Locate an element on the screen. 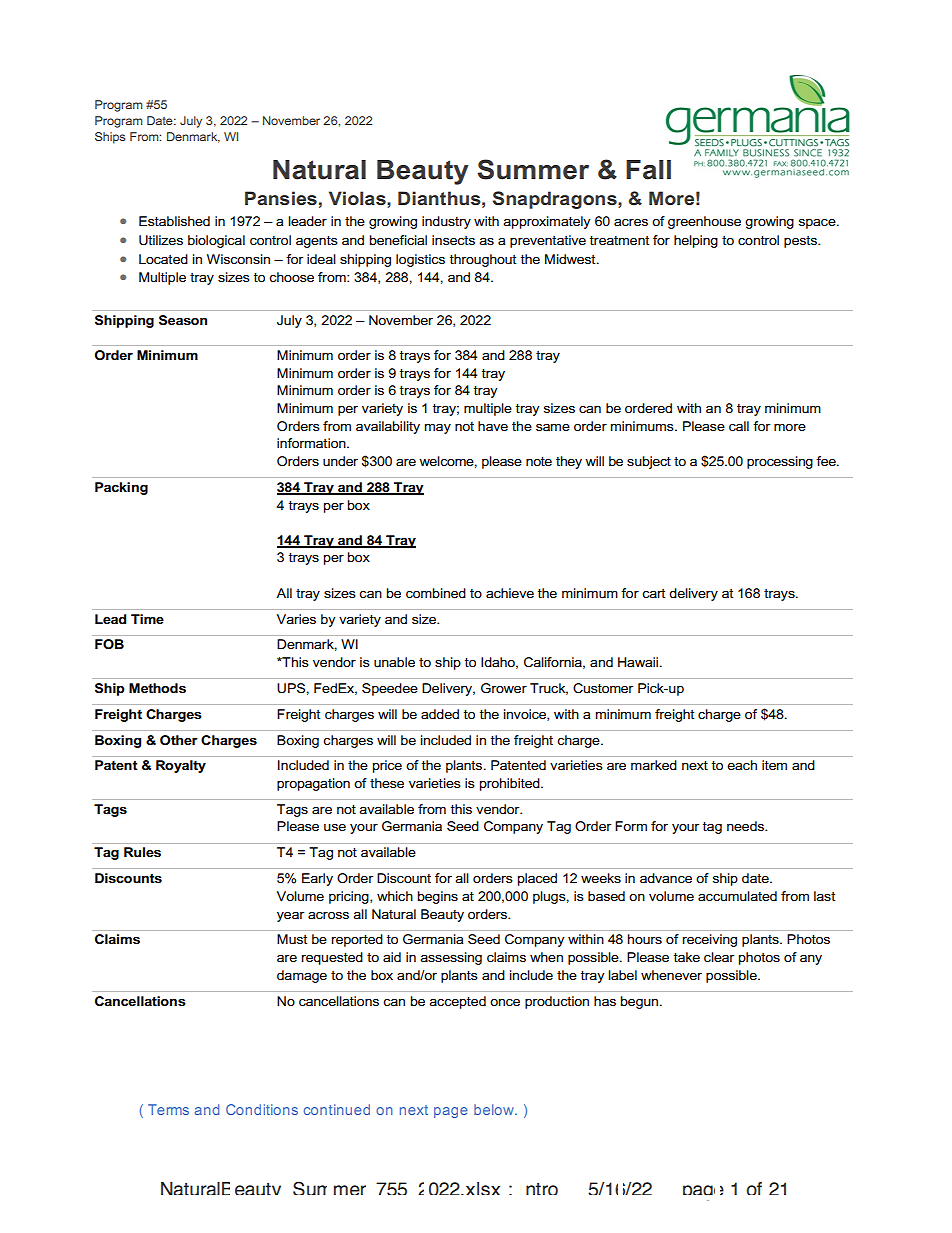 The height and width of the screenshot is (1233, 952). Packing is located at coordinates (121, 488).
